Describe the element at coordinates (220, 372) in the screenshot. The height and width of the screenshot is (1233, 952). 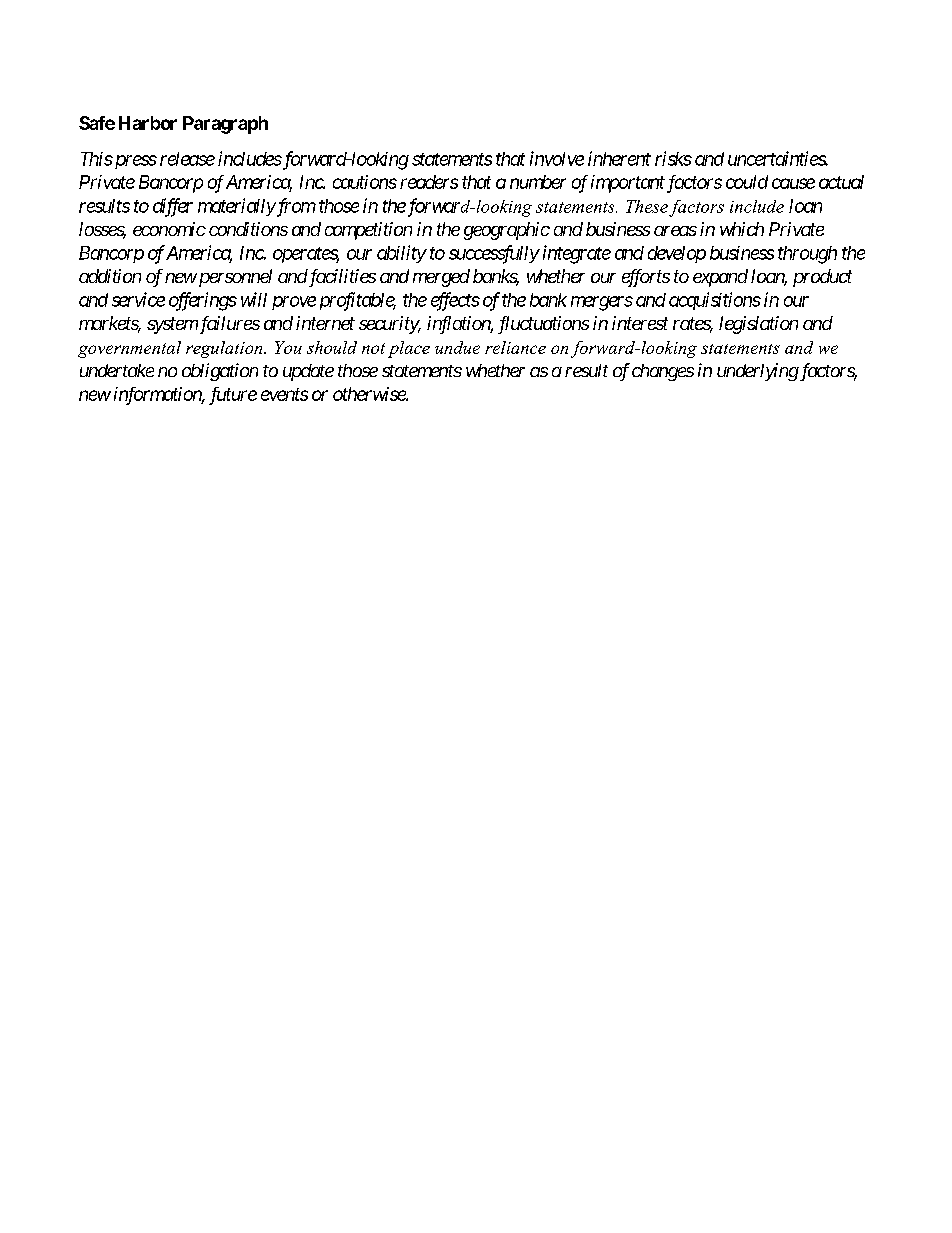
I see `obligation` at that location.
